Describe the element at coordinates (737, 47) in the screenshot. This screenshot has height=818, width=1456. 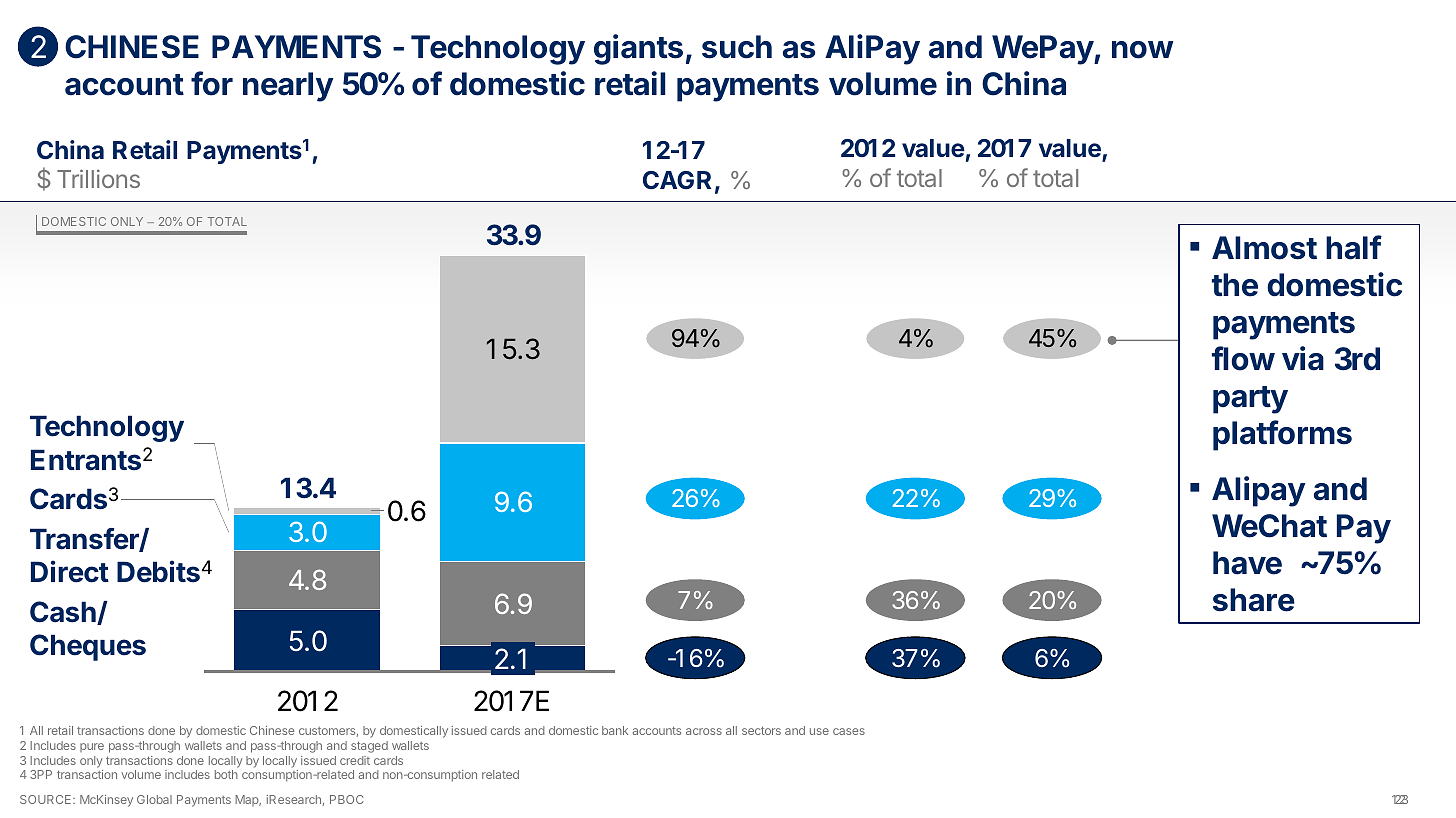
I see `such` at that location.
